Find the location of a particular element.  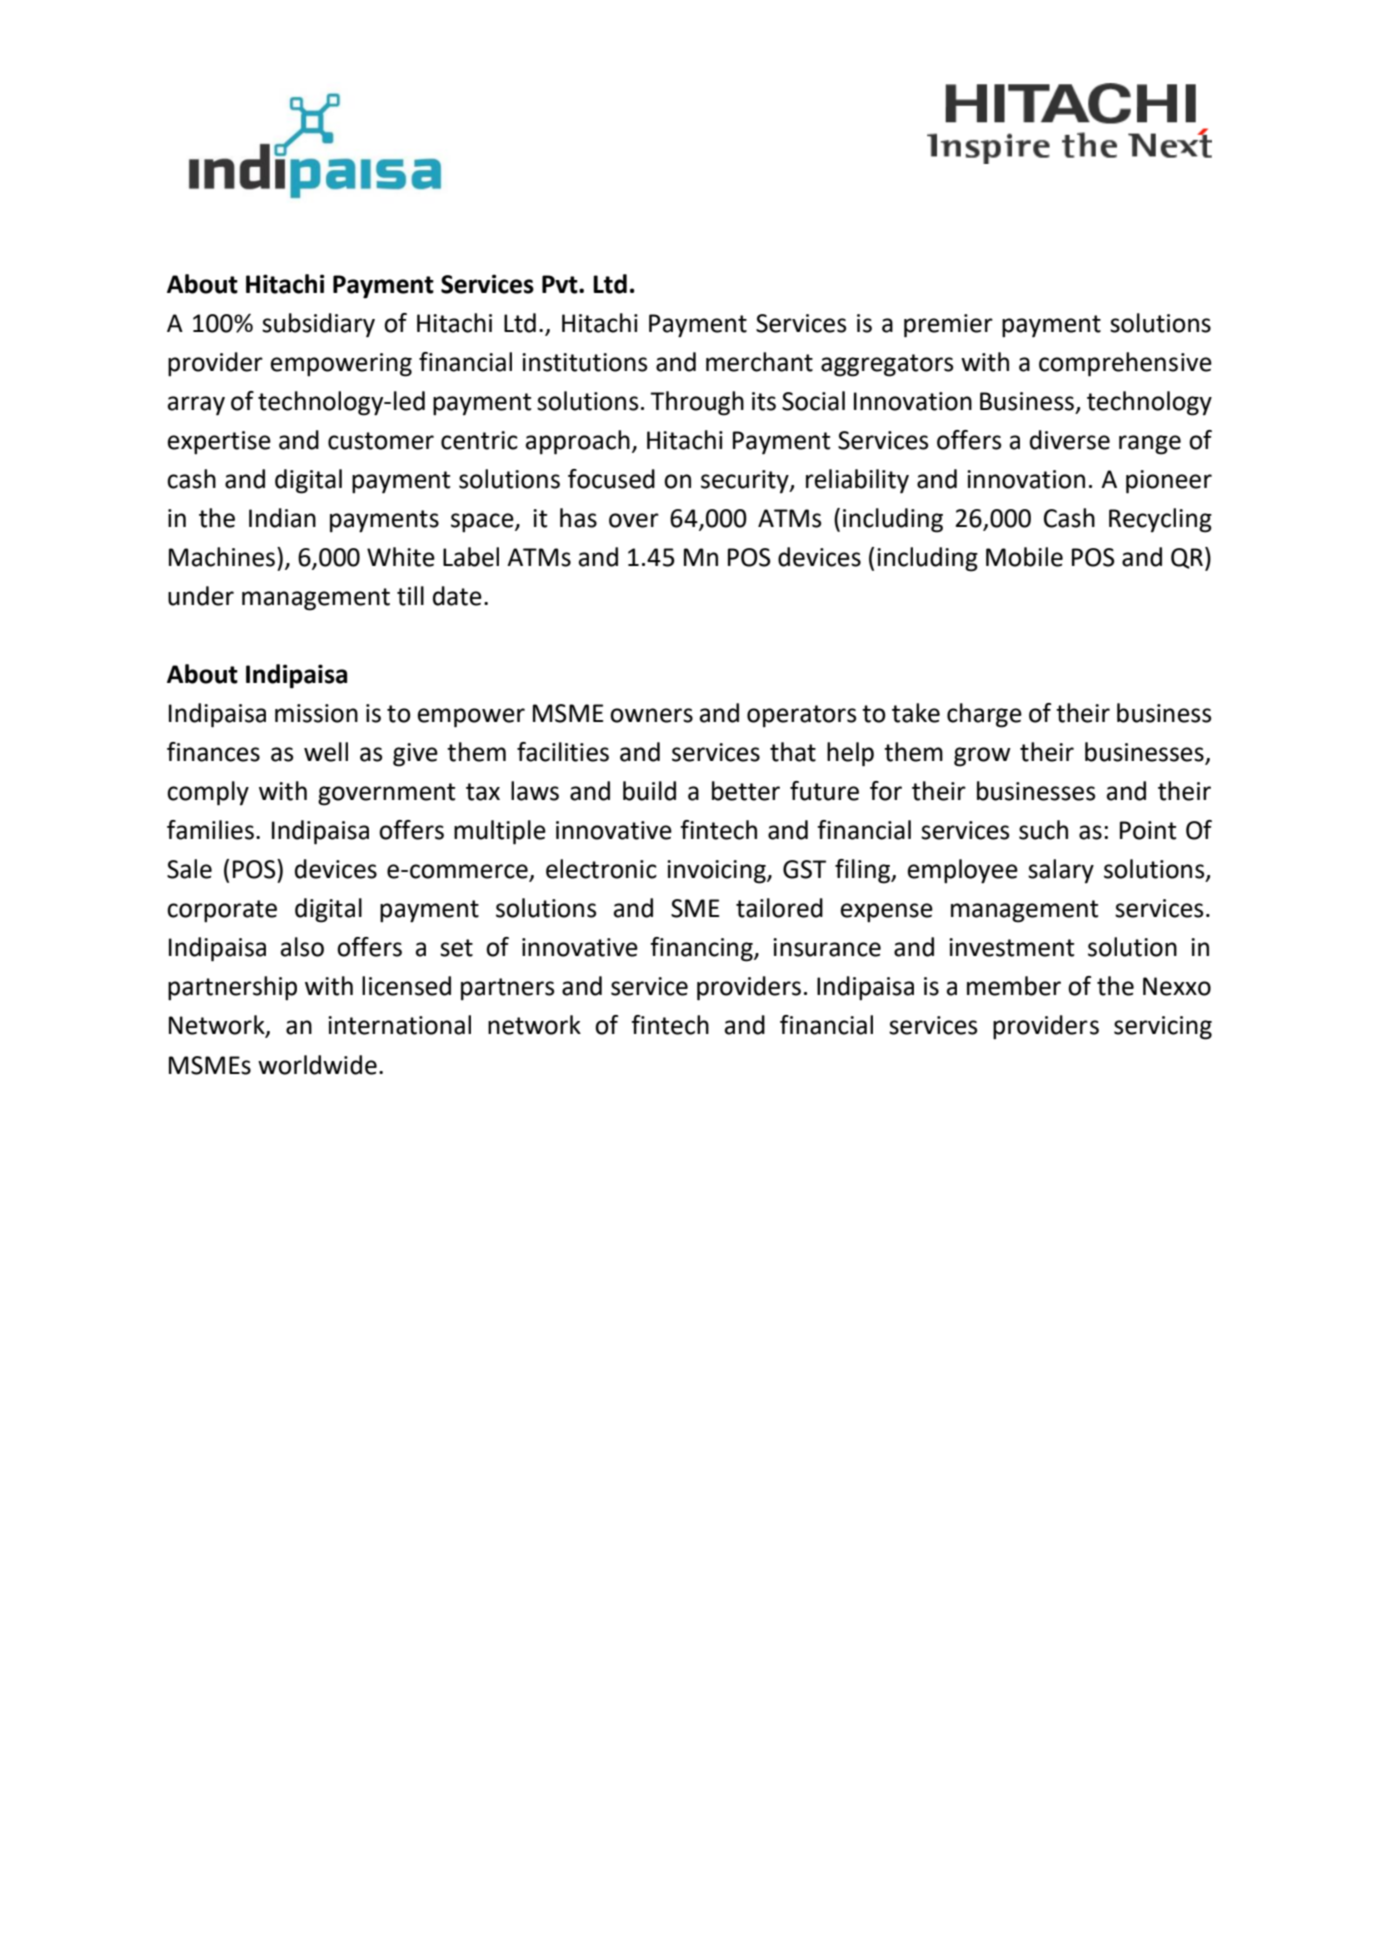

such is located at coordinates (1043, 830).
